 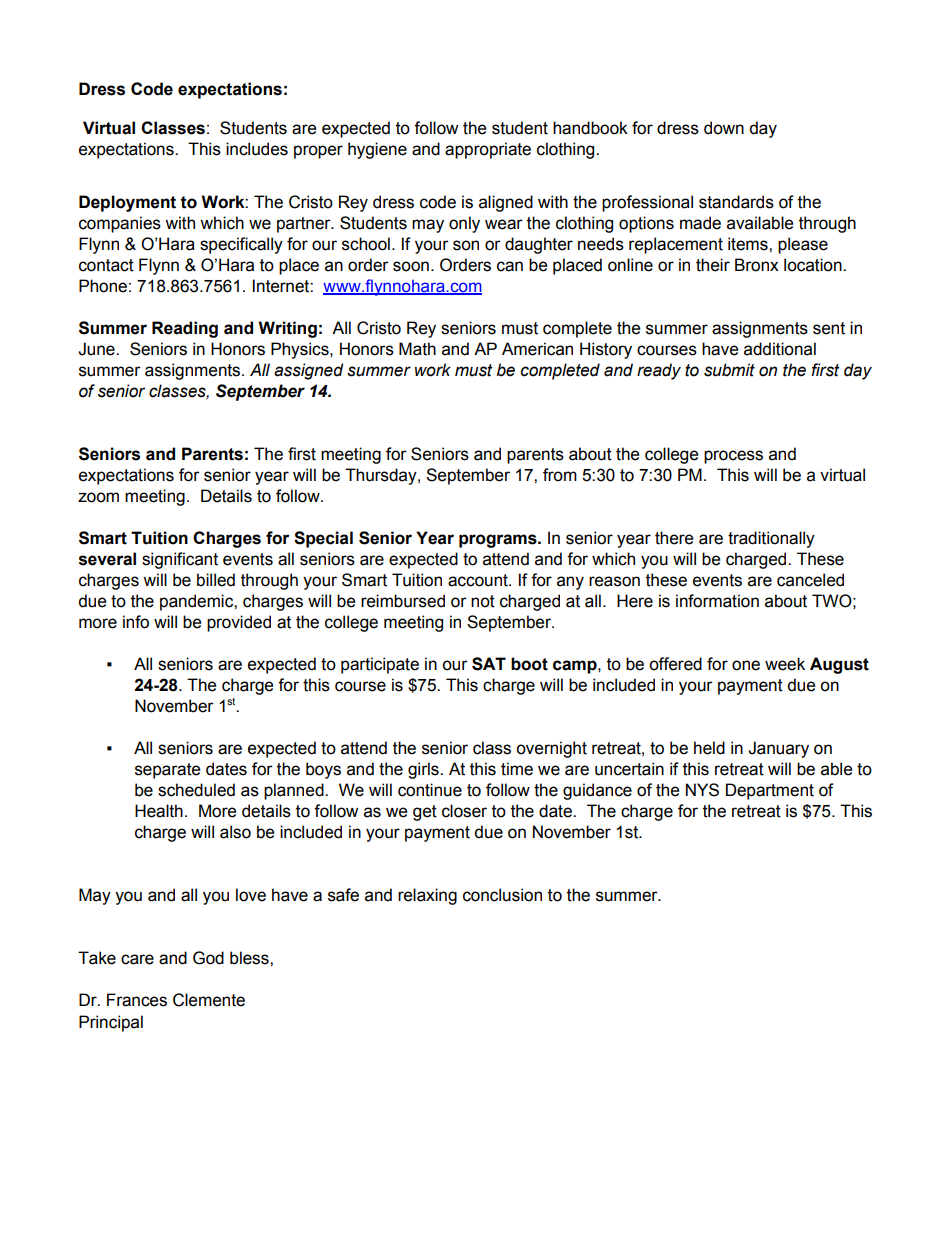 What do you see at coordinates (770, 791) in the document?
I see `Department` at bounding box center [770, 791].
